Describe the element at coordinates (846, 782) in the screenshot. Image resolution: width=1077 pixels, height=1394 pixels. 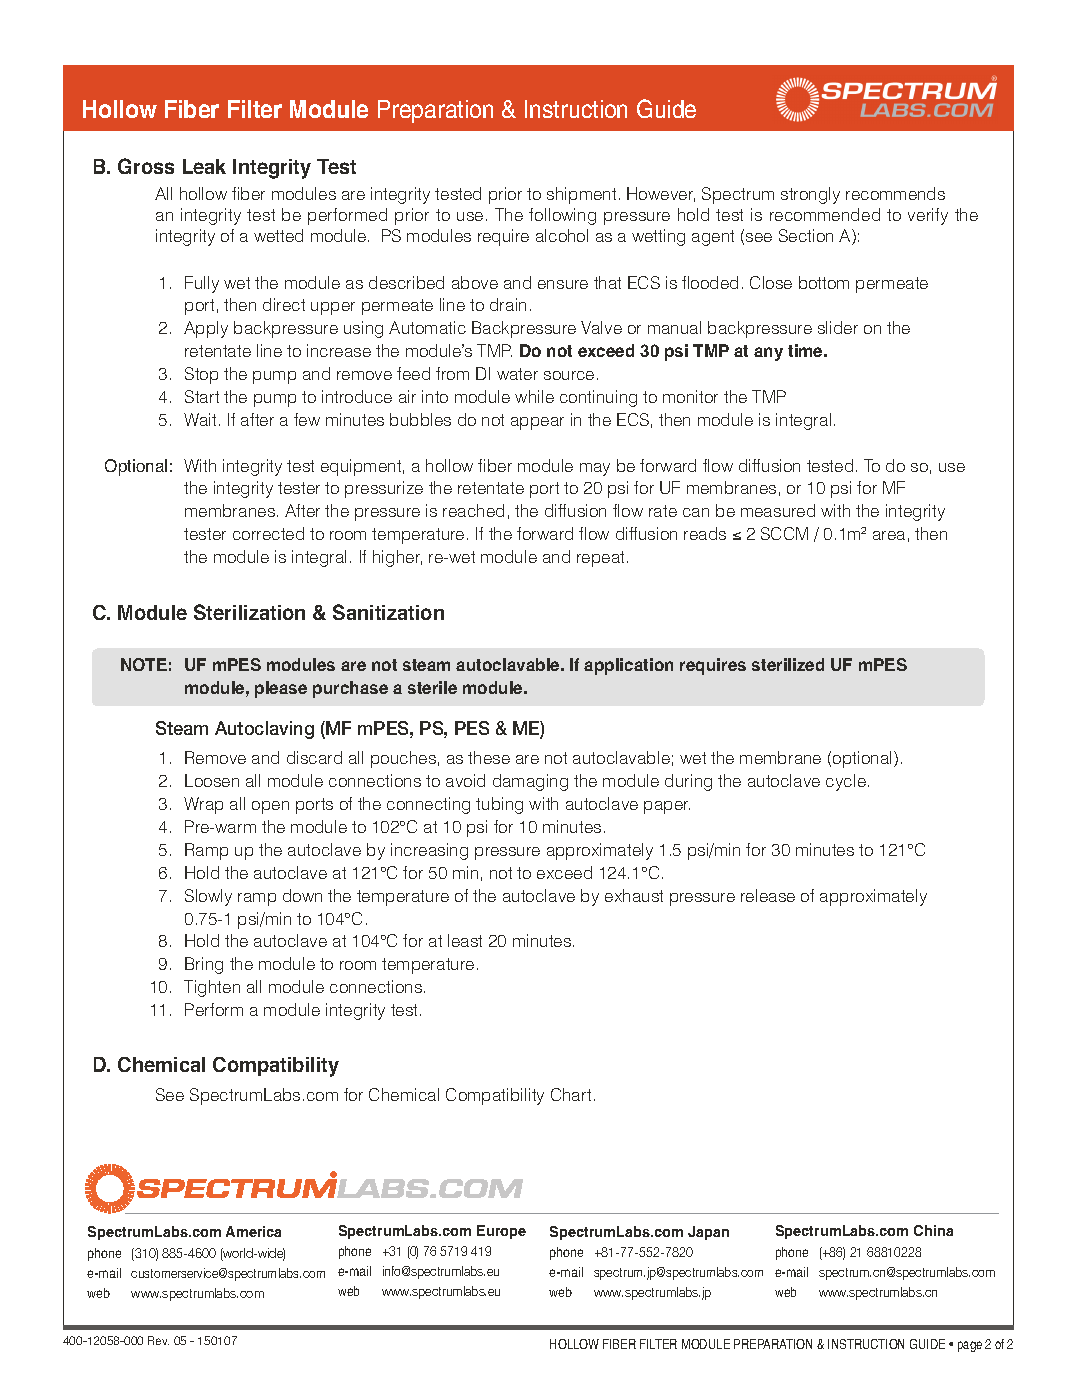
I see `cycle` at that location.
